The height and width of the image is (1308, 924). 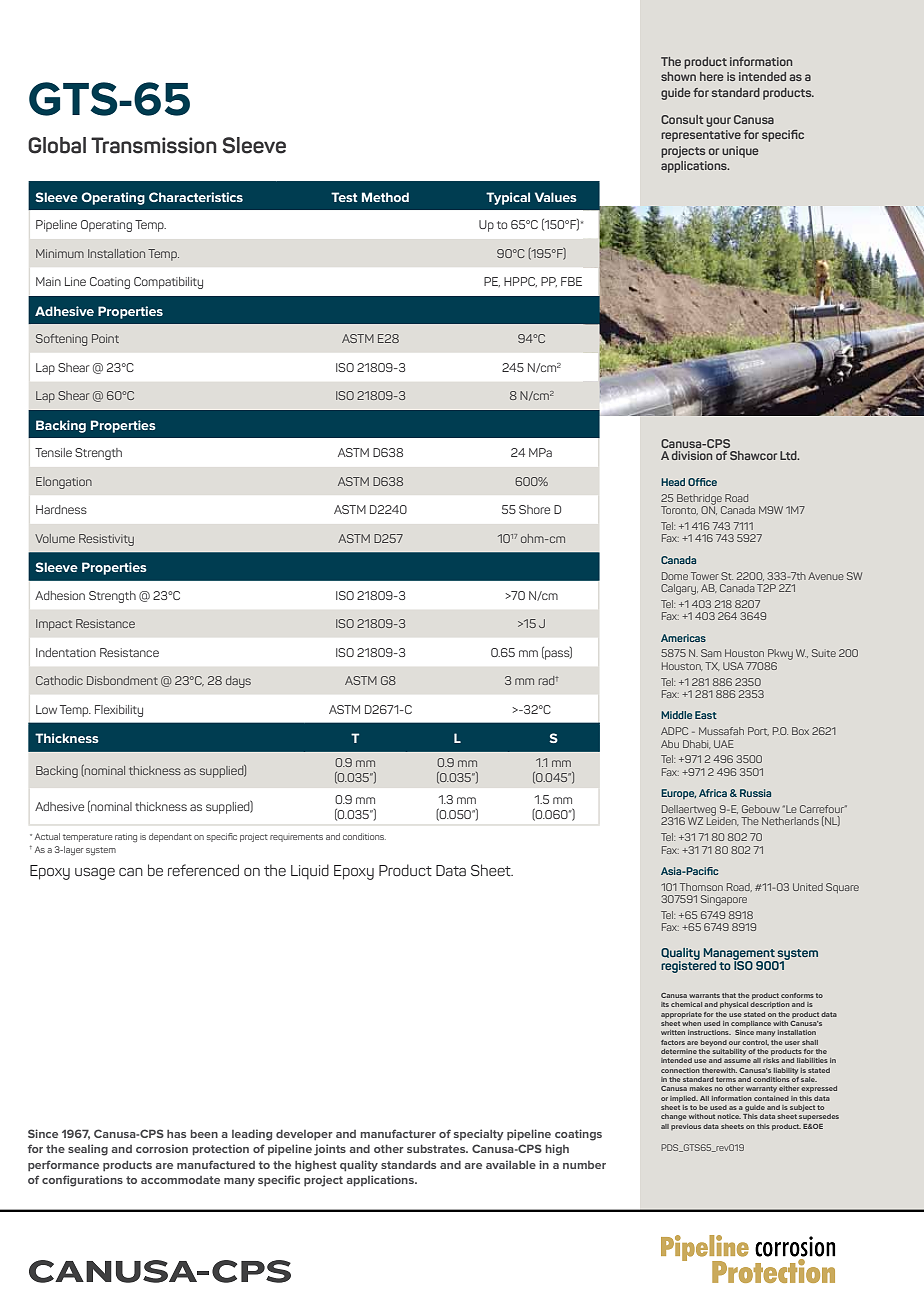 What do you see at coordinates (711, 653) in the image?
I see `Sam` at bounding box center [711, 653].
